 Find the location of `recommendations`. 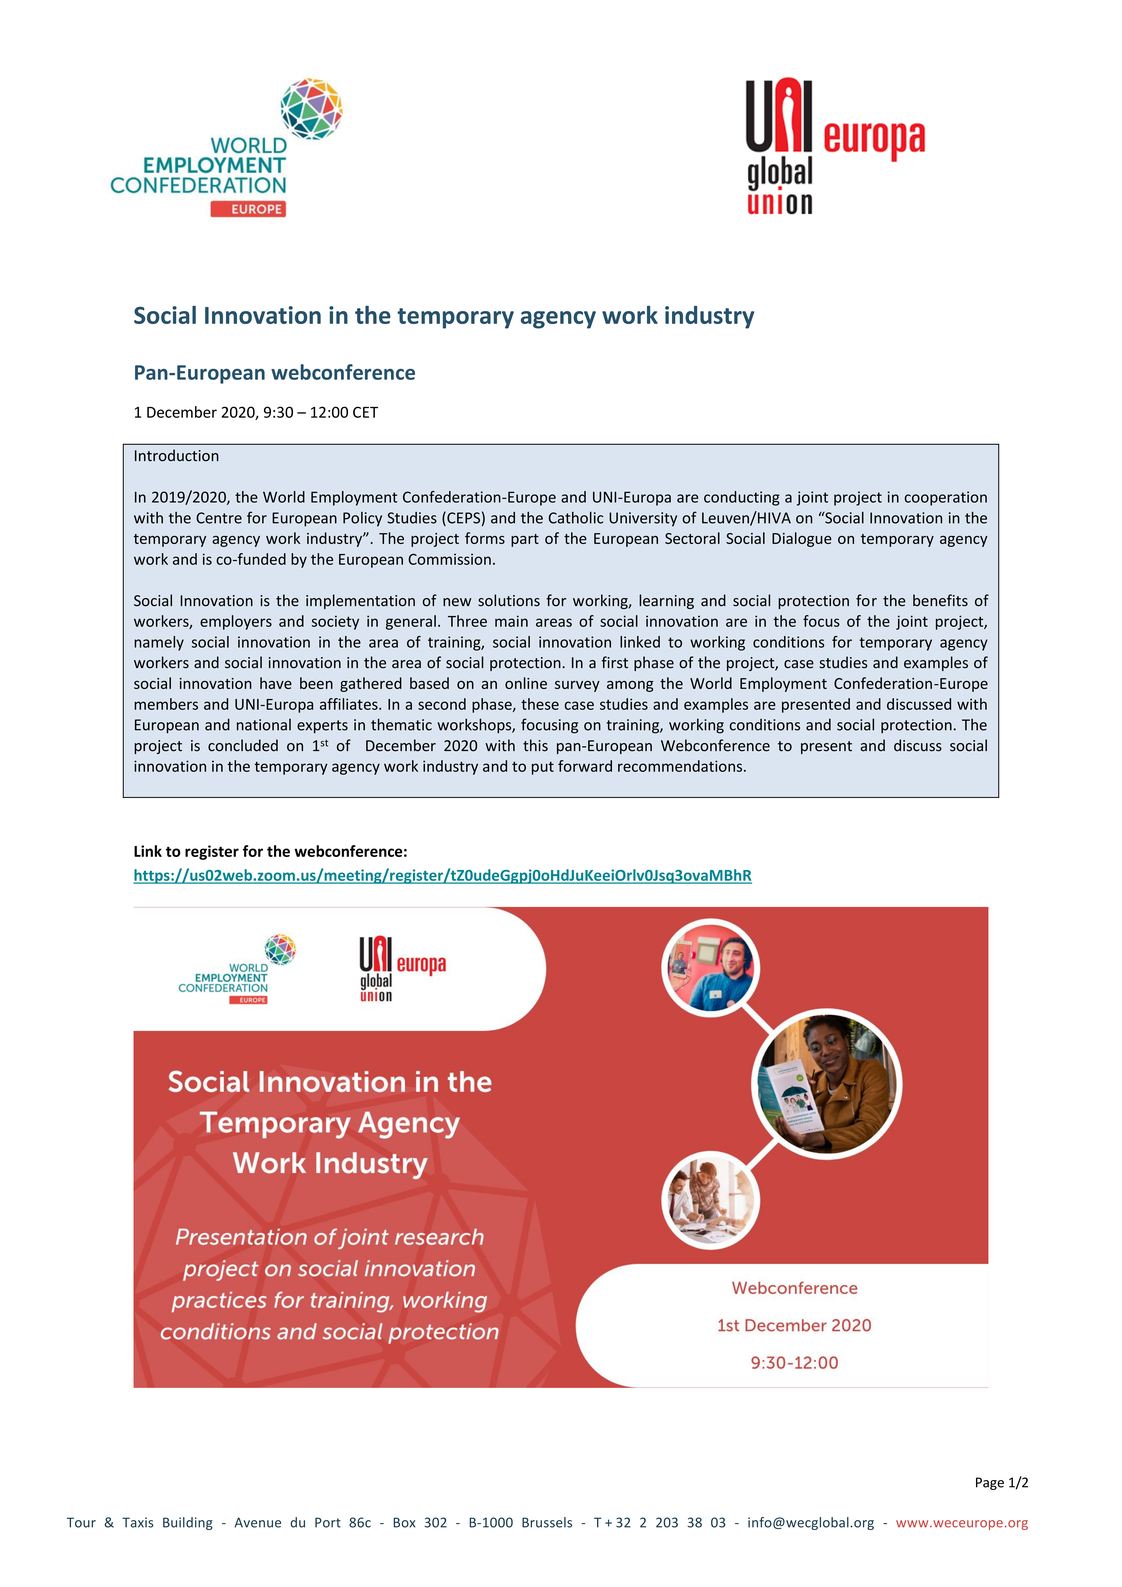

recommendations is located at coordinates (681, 766).
